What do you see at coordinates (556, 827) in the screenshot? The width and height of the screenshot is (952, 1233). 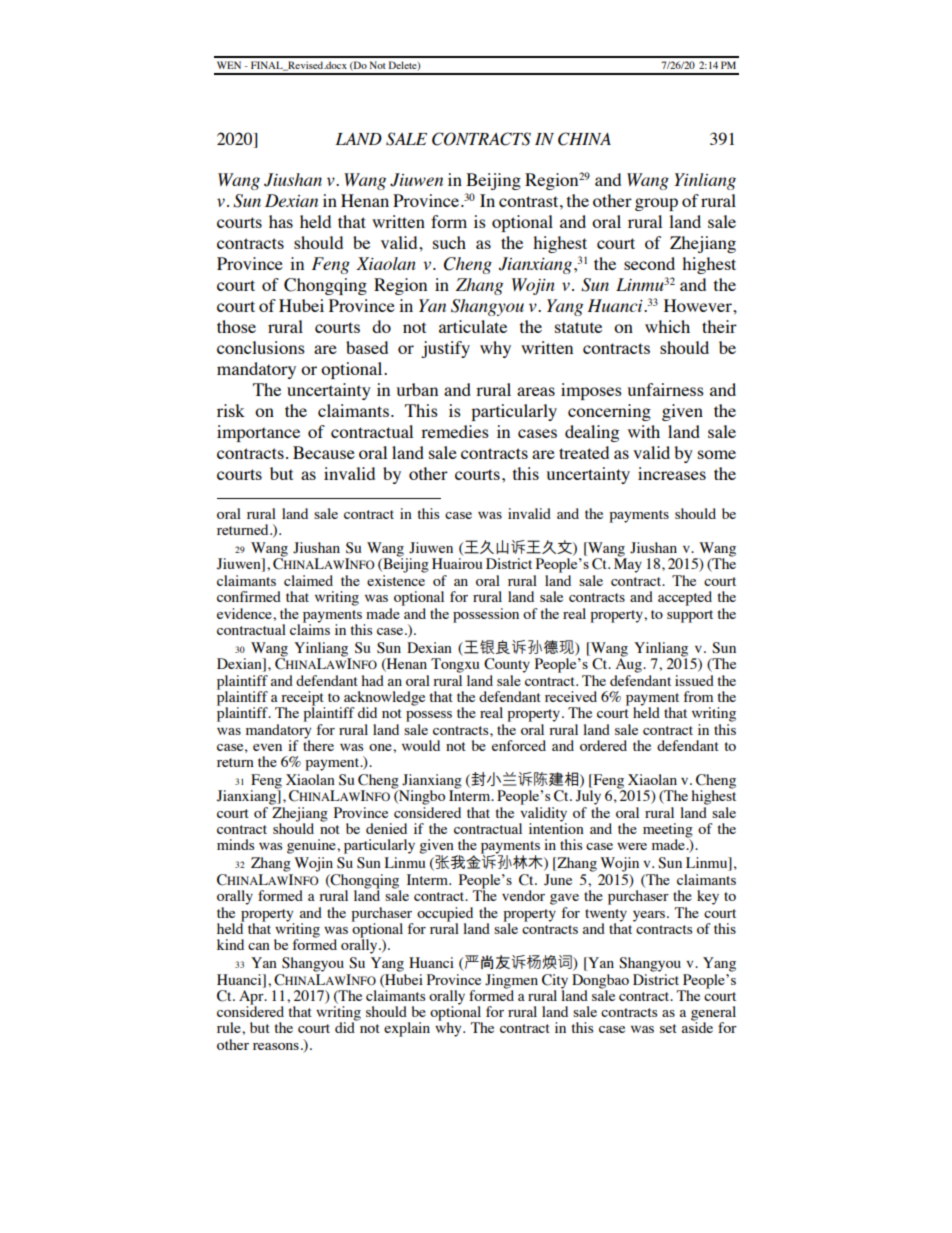 I see `intention` at bounding box center [556, 827].
